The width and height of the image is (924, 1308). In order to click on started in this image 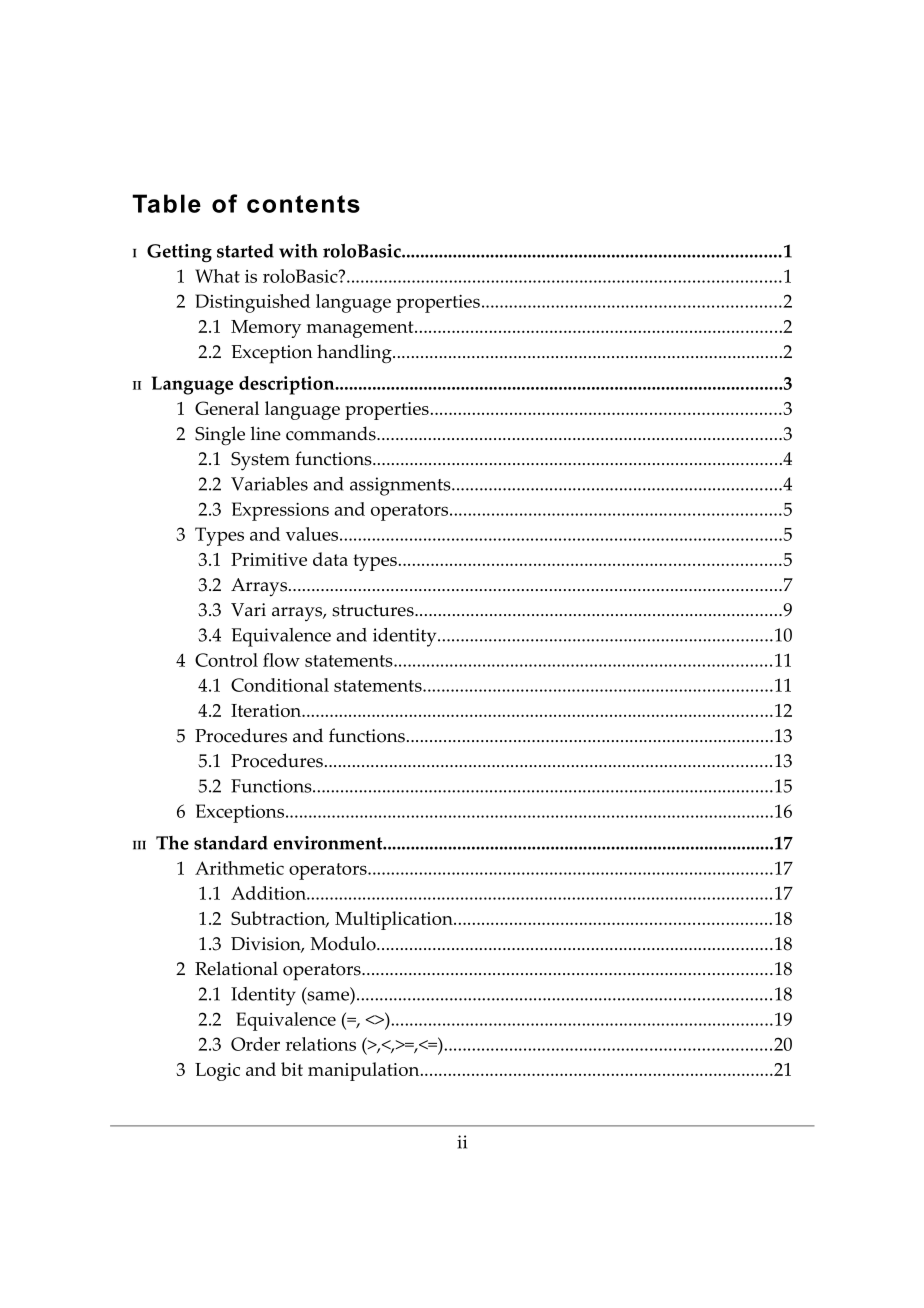, I will do `click(245, 251)`.
